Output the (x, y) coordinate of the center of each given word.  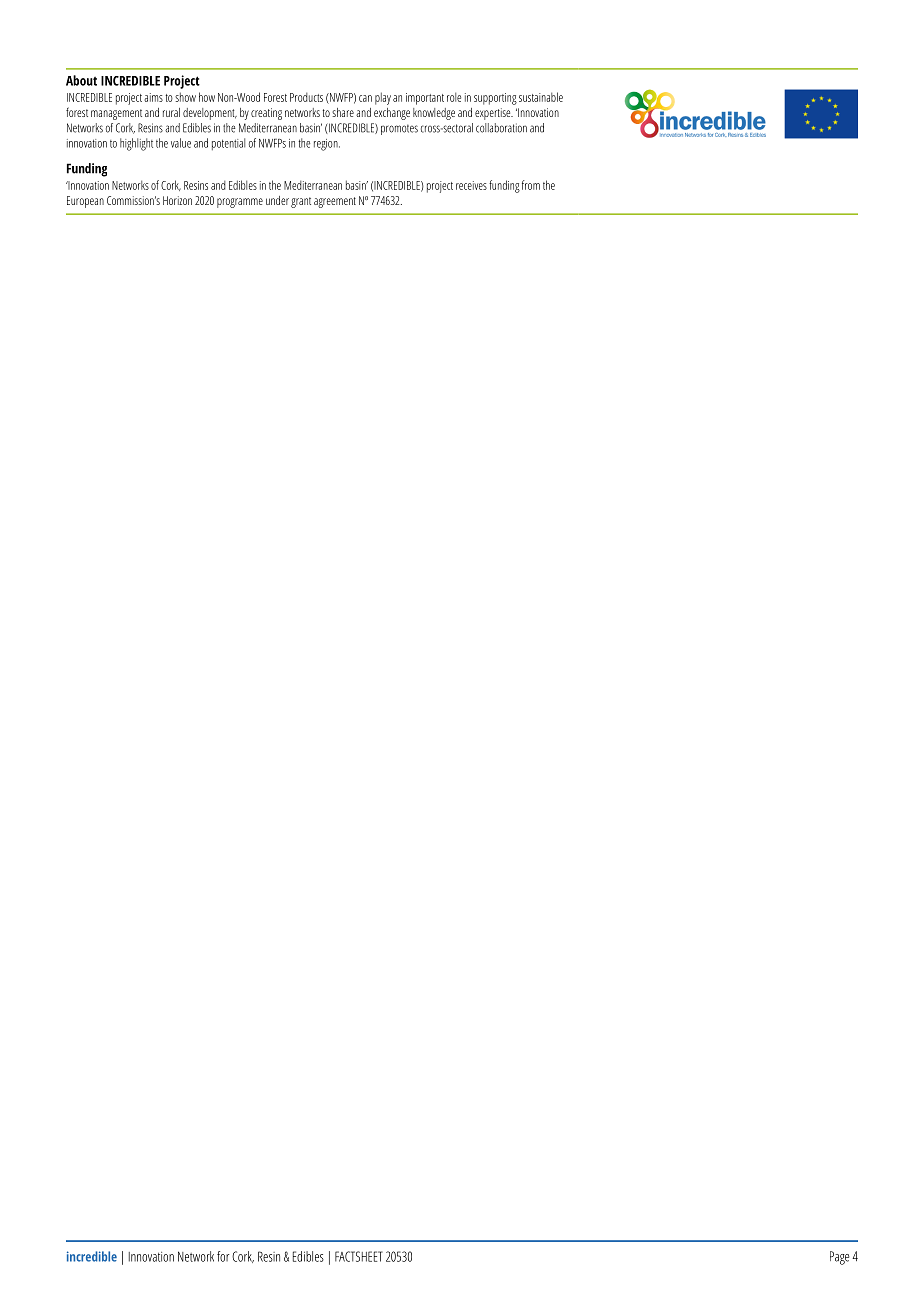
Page (839, 1258)
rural (171, 112)
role (454, 97)
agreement (335, 202)
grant (301, 202)
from (531, 185)
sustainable (541, 97)
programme (240, 203)
